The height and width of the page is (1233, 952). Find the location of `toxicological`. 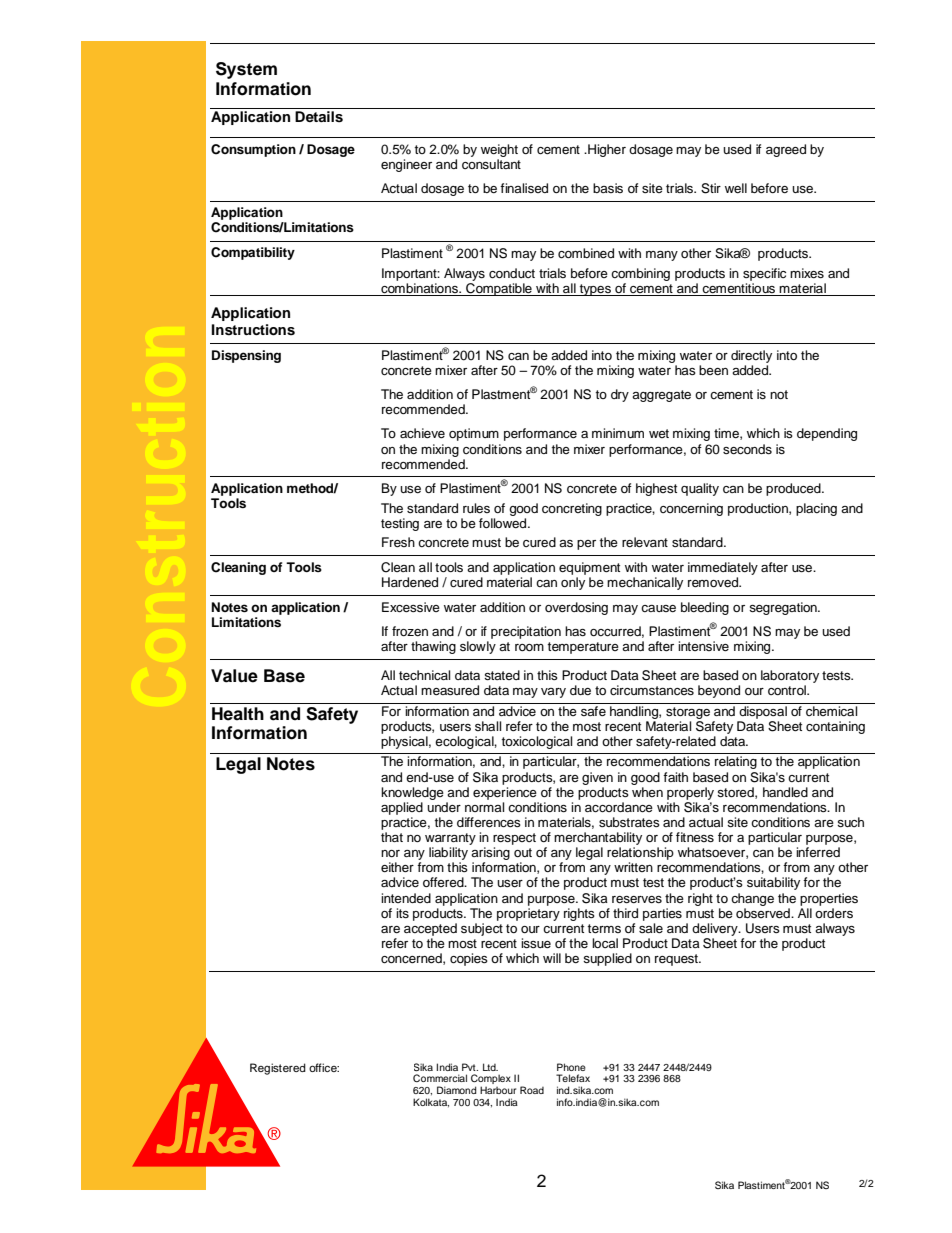

toxicological is located at coordinates (536, 742).
